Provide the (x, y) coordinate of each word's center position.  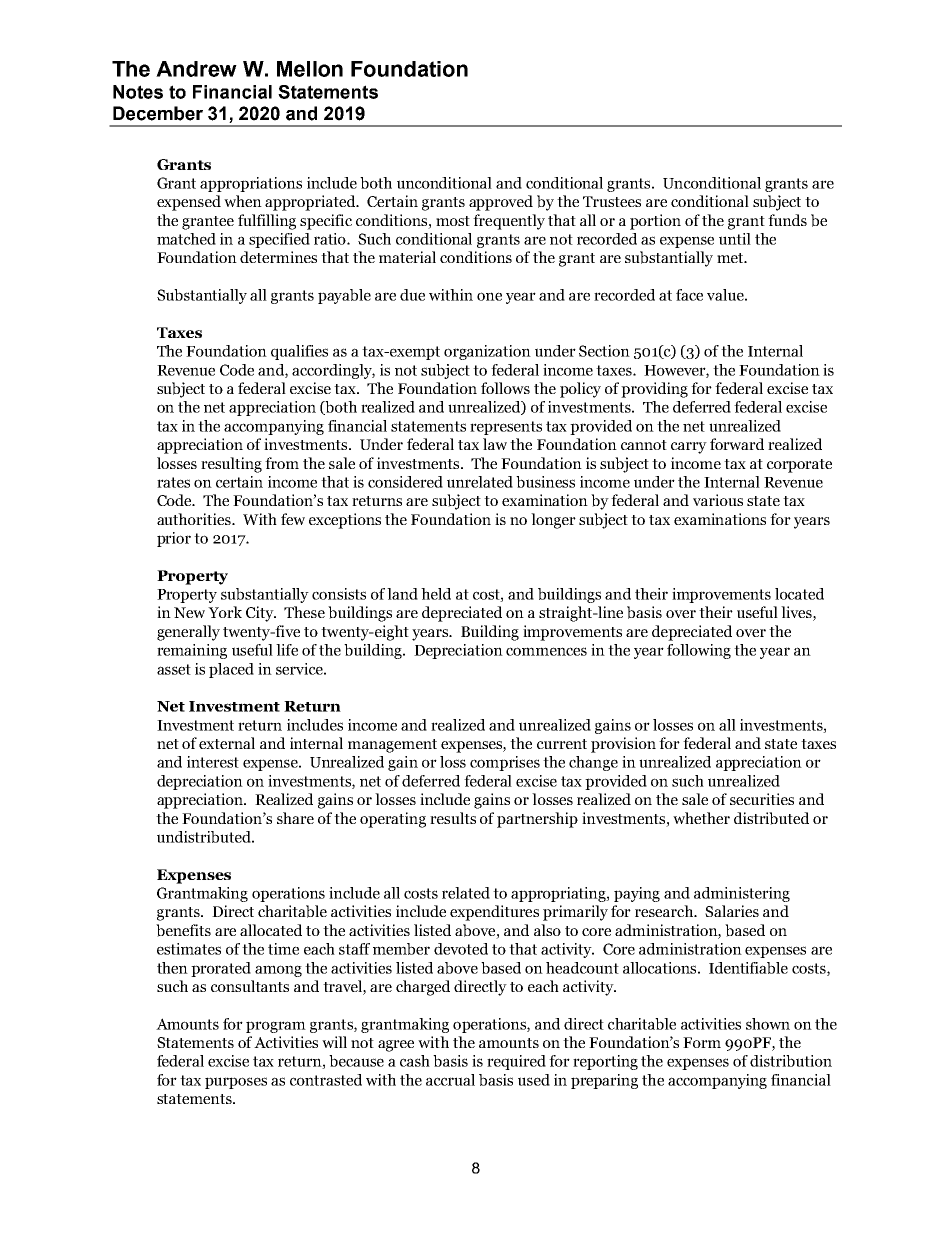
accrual (450, 1080)
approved (501, 203)
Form (702, 1042)
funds (787, 220)
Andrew (196, 69)
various (718, 500)
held (436, 594)
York (225, 612)
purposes (236, 1083)
